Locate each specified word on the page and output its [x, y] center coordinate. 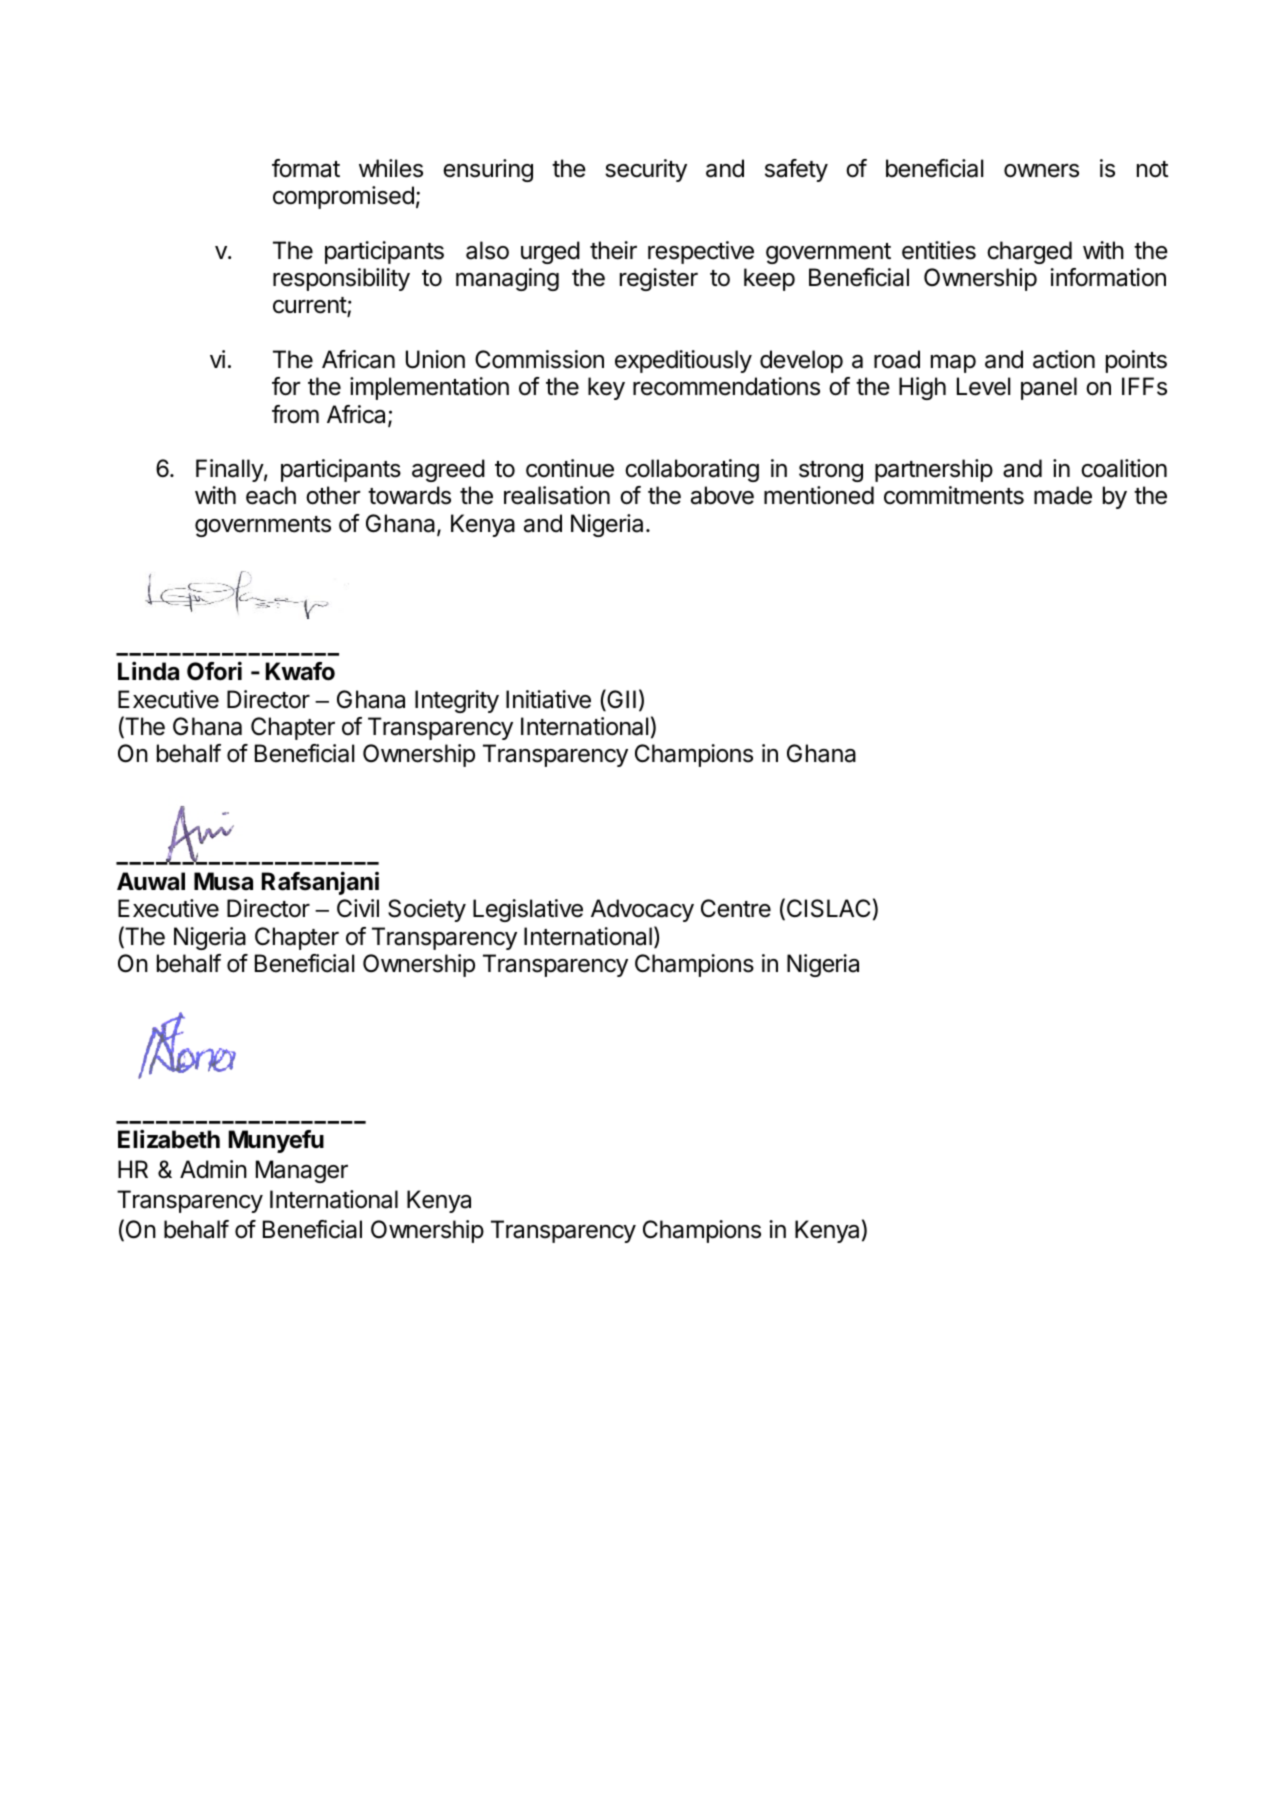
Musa [223, 881]
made [1063, 495]
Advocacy [642, 910]
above [722, 495]
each [271, 495]
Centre [736, 908]
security [646, 170]
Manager [302, 1171]
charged [1029, 252]
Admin [213, 1169]
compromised [343, 197]
